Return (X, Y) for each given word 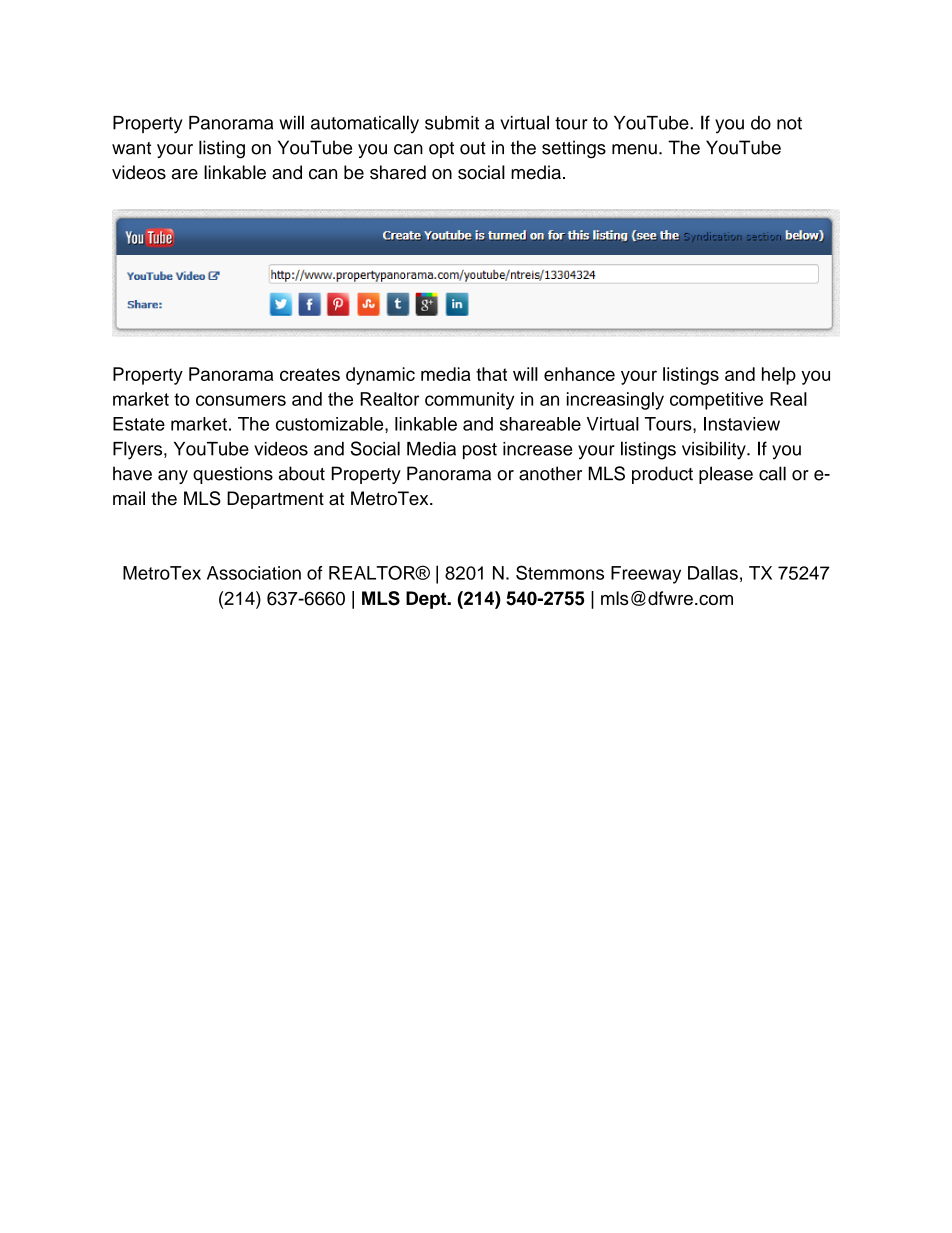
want (131, 148)
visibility (715, 450)
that (491, 374)
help (779, 376)
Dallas (713, 573)
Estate (139, 424)
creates (310, 374)
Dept (427, 600)
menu (634, 149)
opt (441, 150)
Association (254, 573)
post (480, 451)
